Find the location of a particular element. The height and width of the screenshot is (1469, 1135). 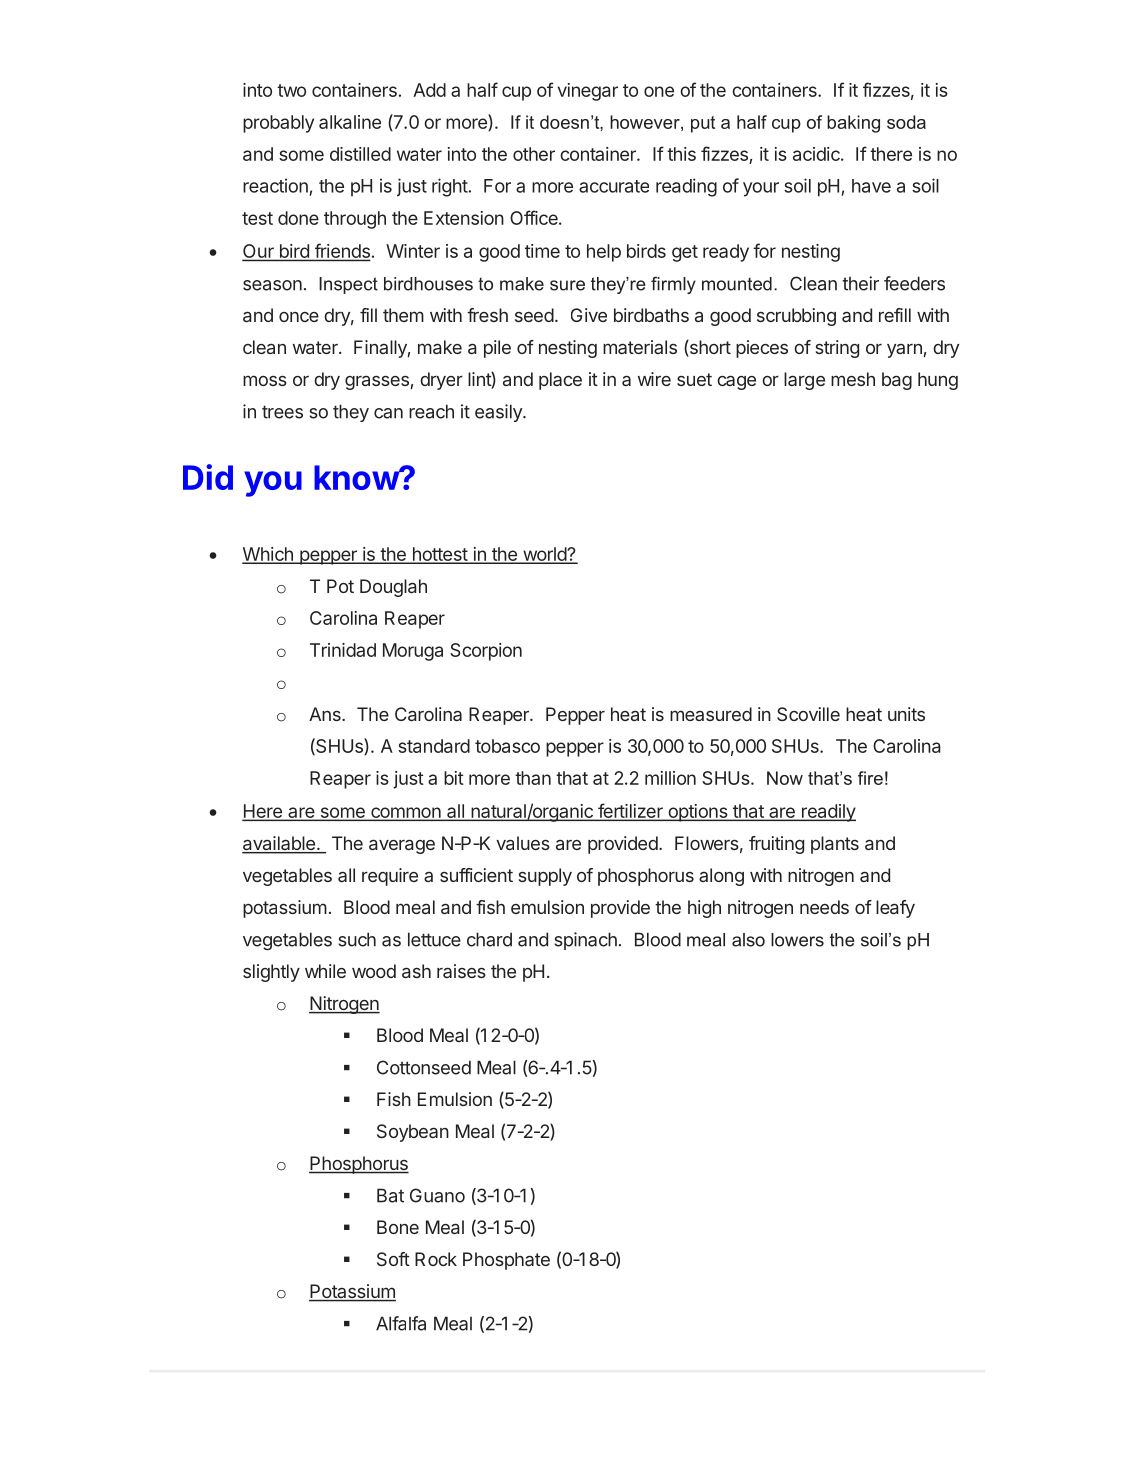

than is located at coordinates (533, 778).
